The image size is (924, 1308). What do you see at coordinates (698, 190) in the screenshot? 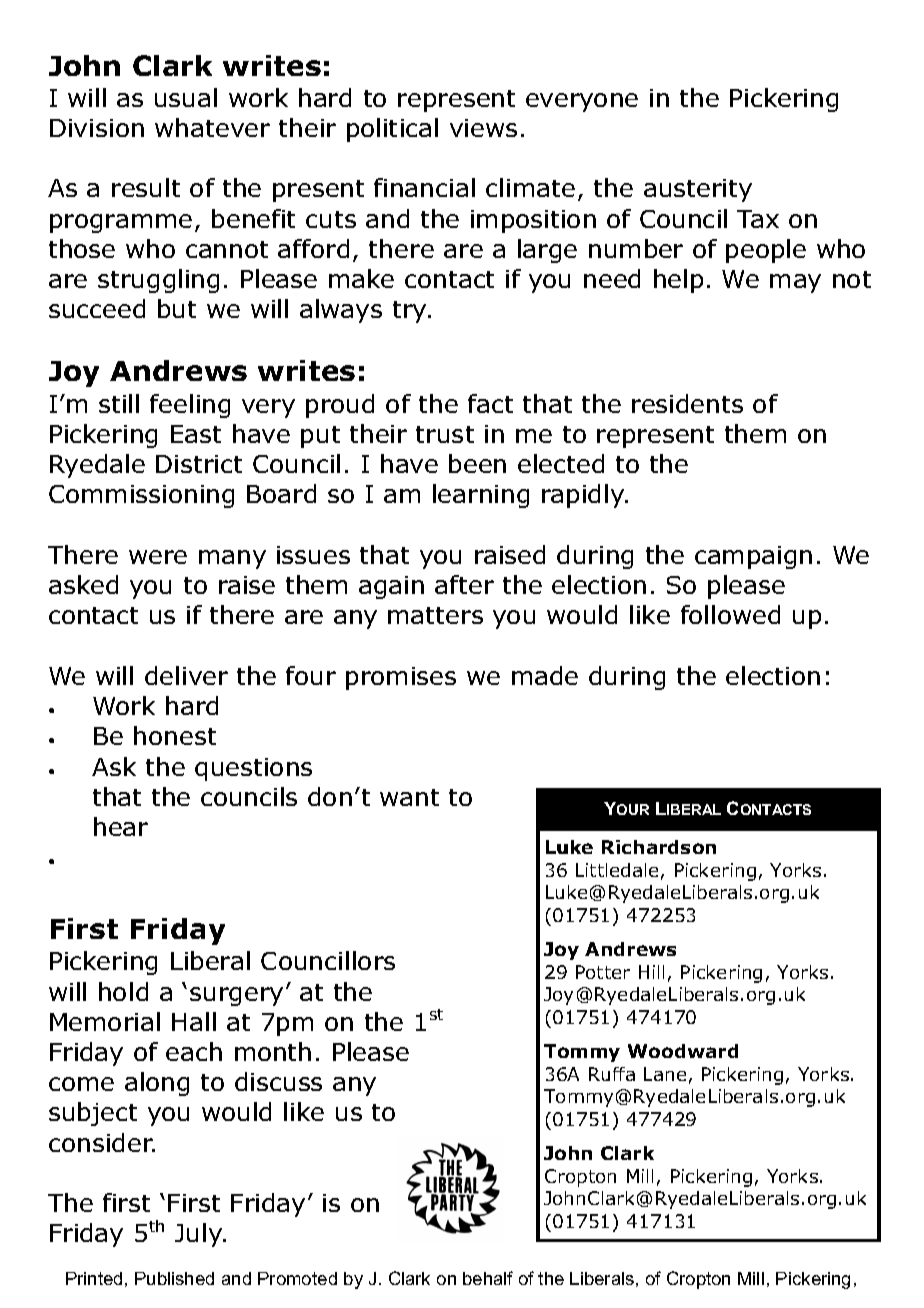
I see `austerity` at bounding box center [698, 190].
